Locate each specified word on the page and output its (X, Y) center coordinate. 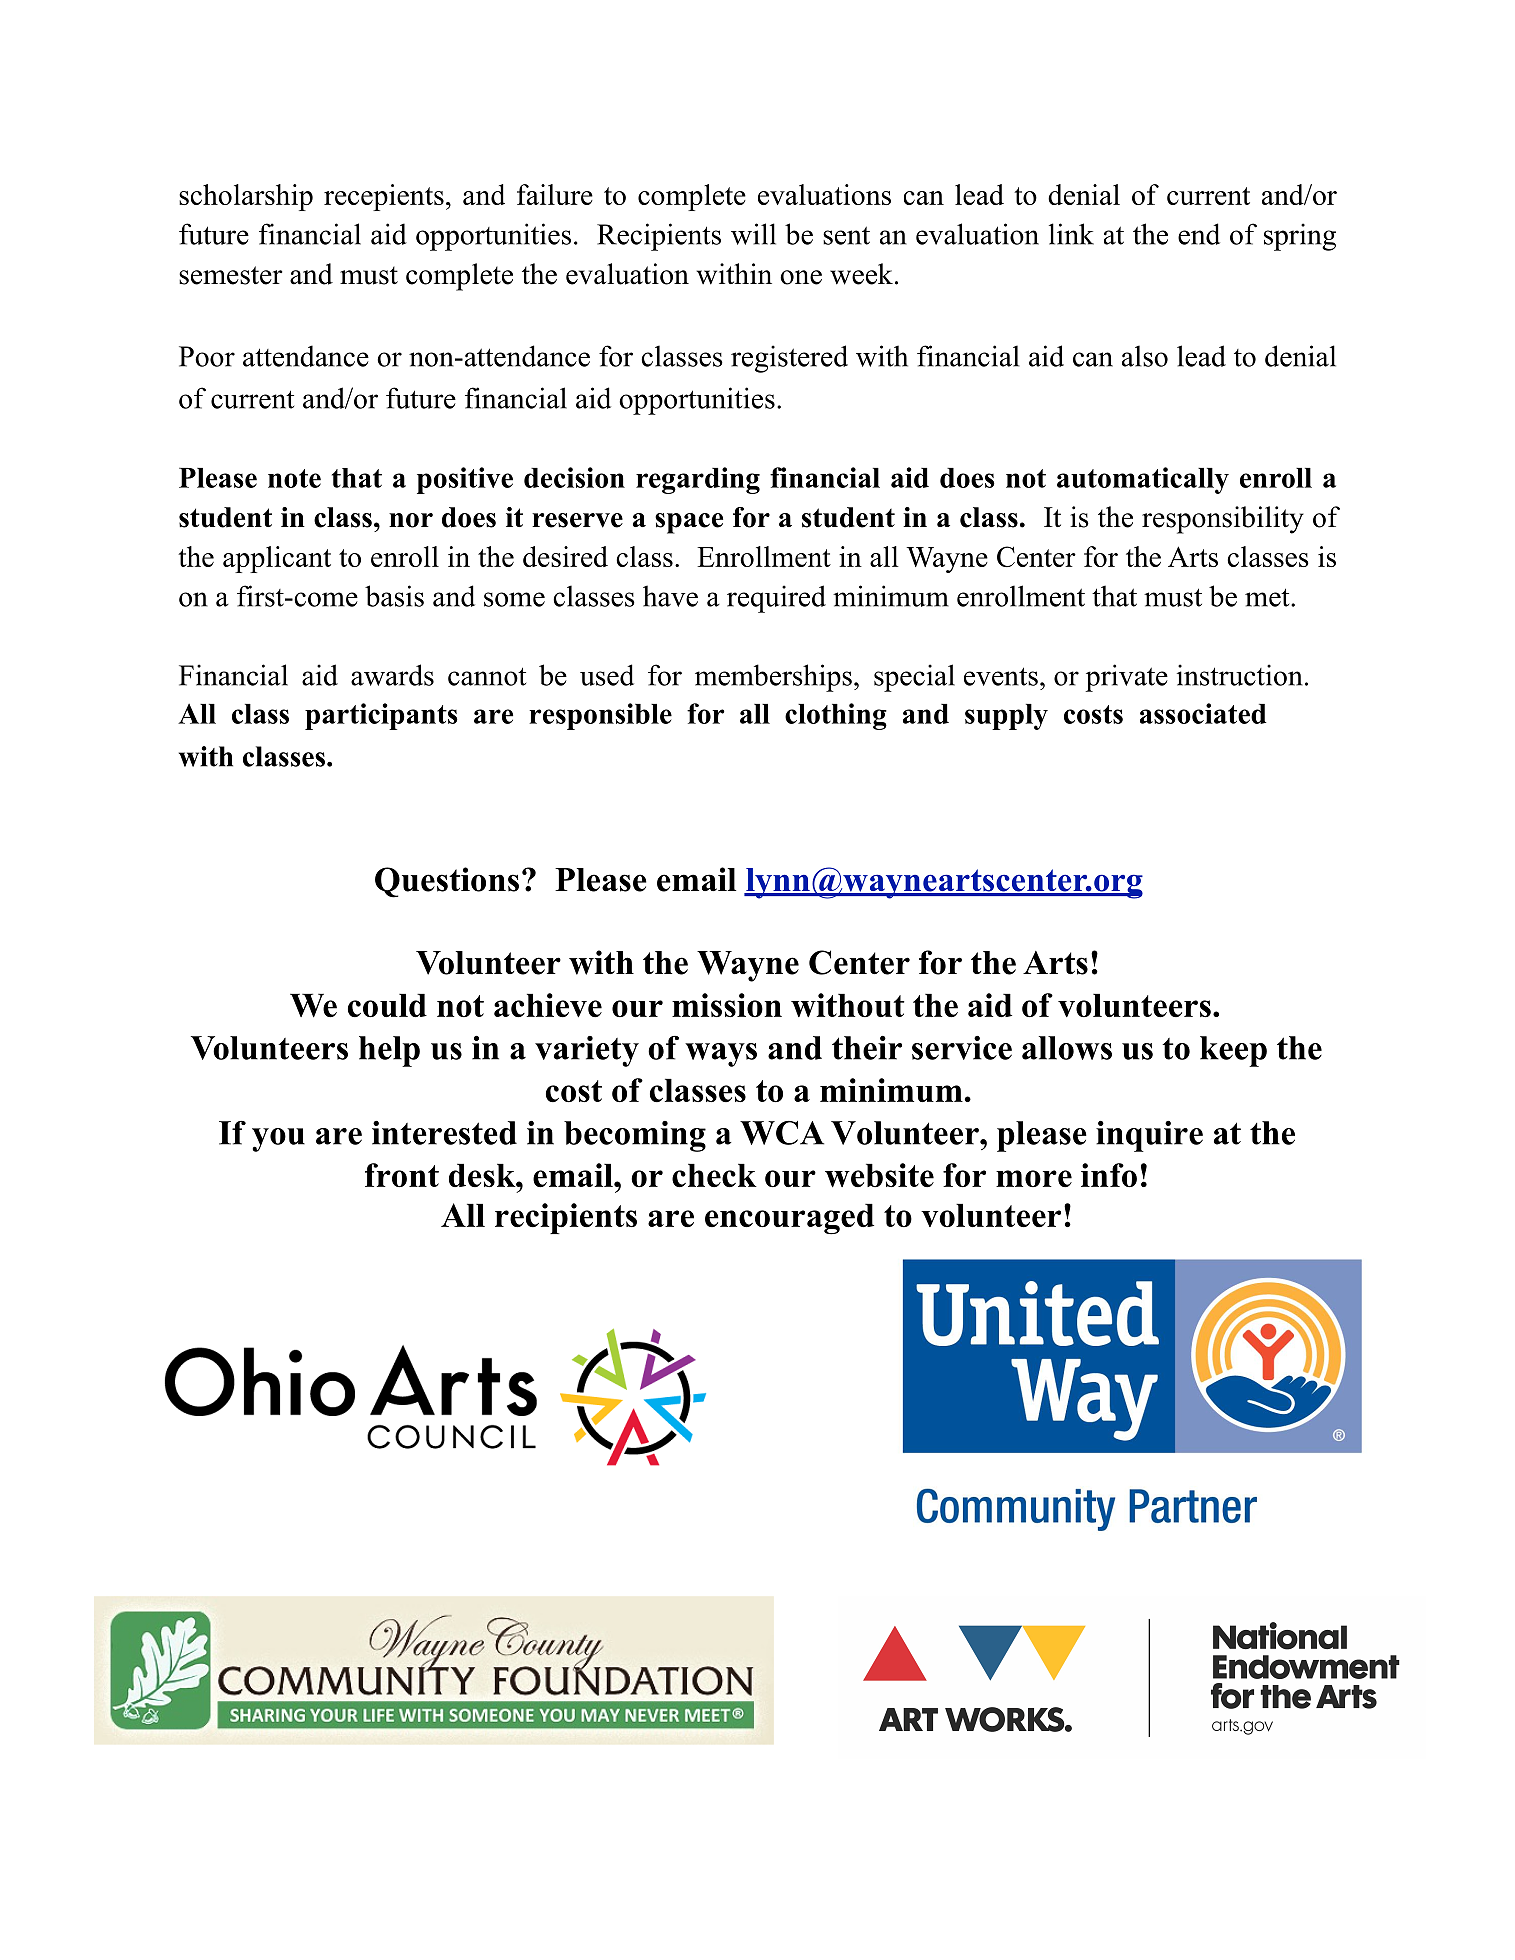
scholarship (246, 197)
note (294, 478)
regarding (698, 480)
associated (1203, 713)
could (387, 1006)
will (753, 234)
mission (727, 1005)
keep (1233, 1051)
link (1071, 234)
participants (381, 716)
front (402, 1175)
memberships (773, 678)
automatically (1143, 480)
